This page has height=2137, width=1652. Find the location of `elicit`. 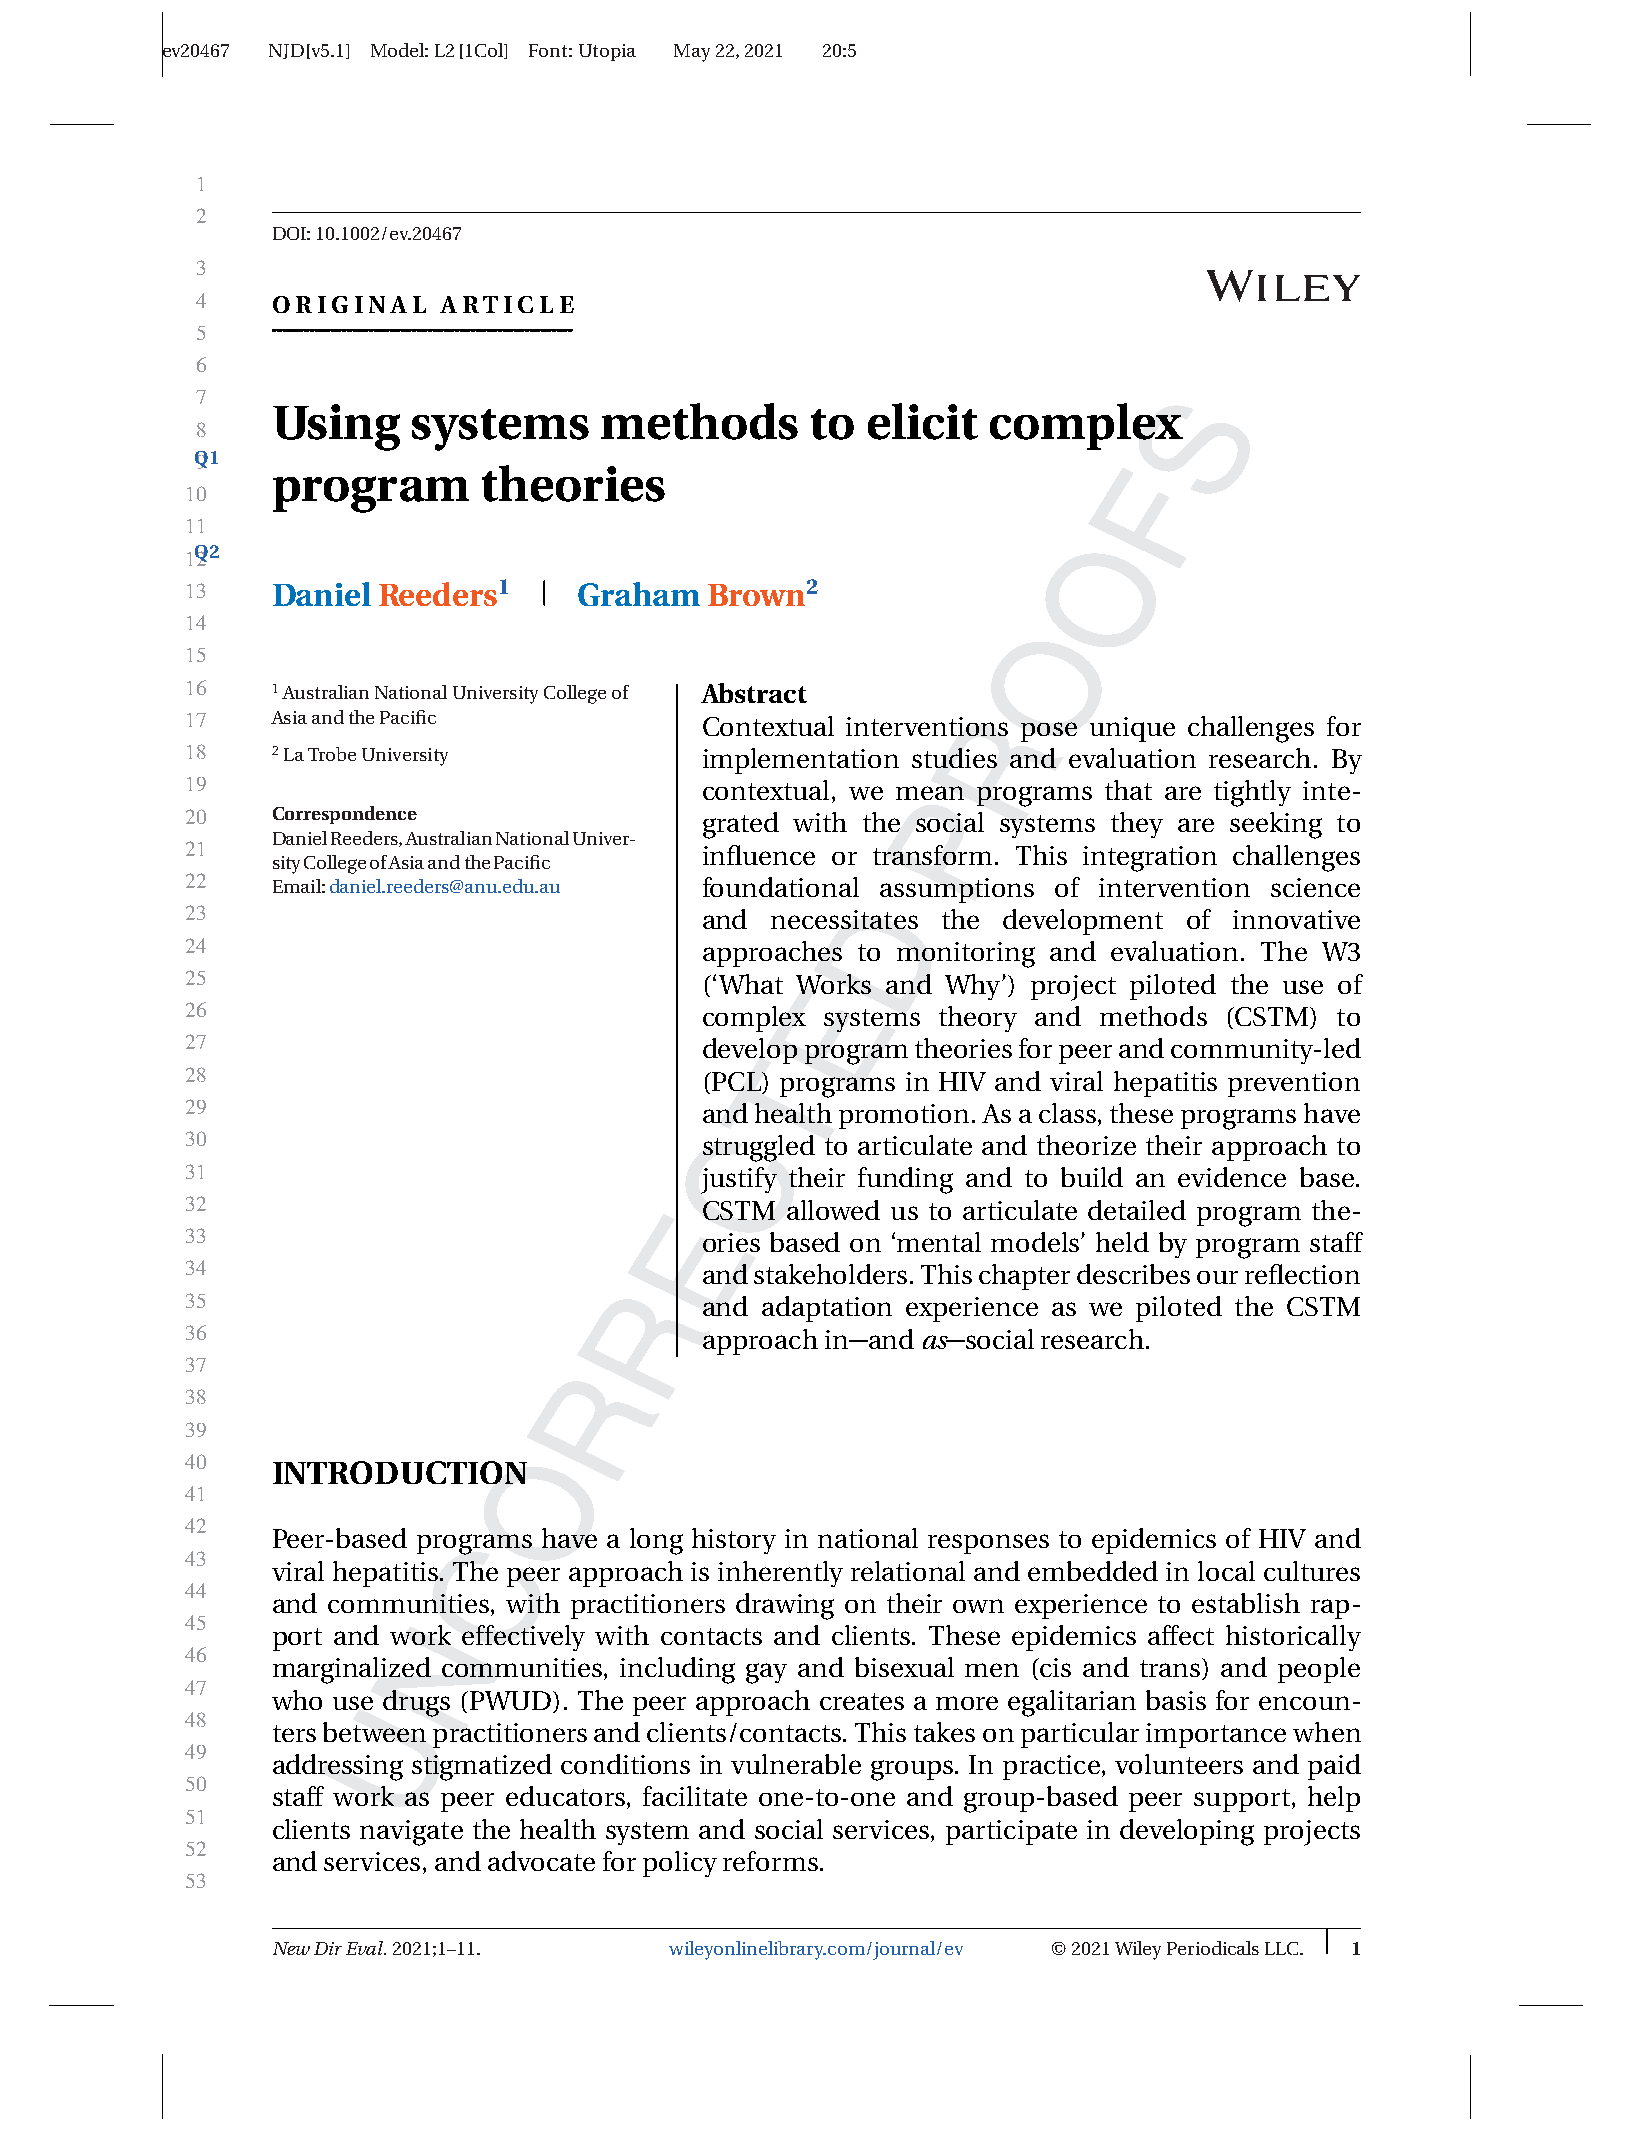

elicit is located at coordinates (923, 421).
